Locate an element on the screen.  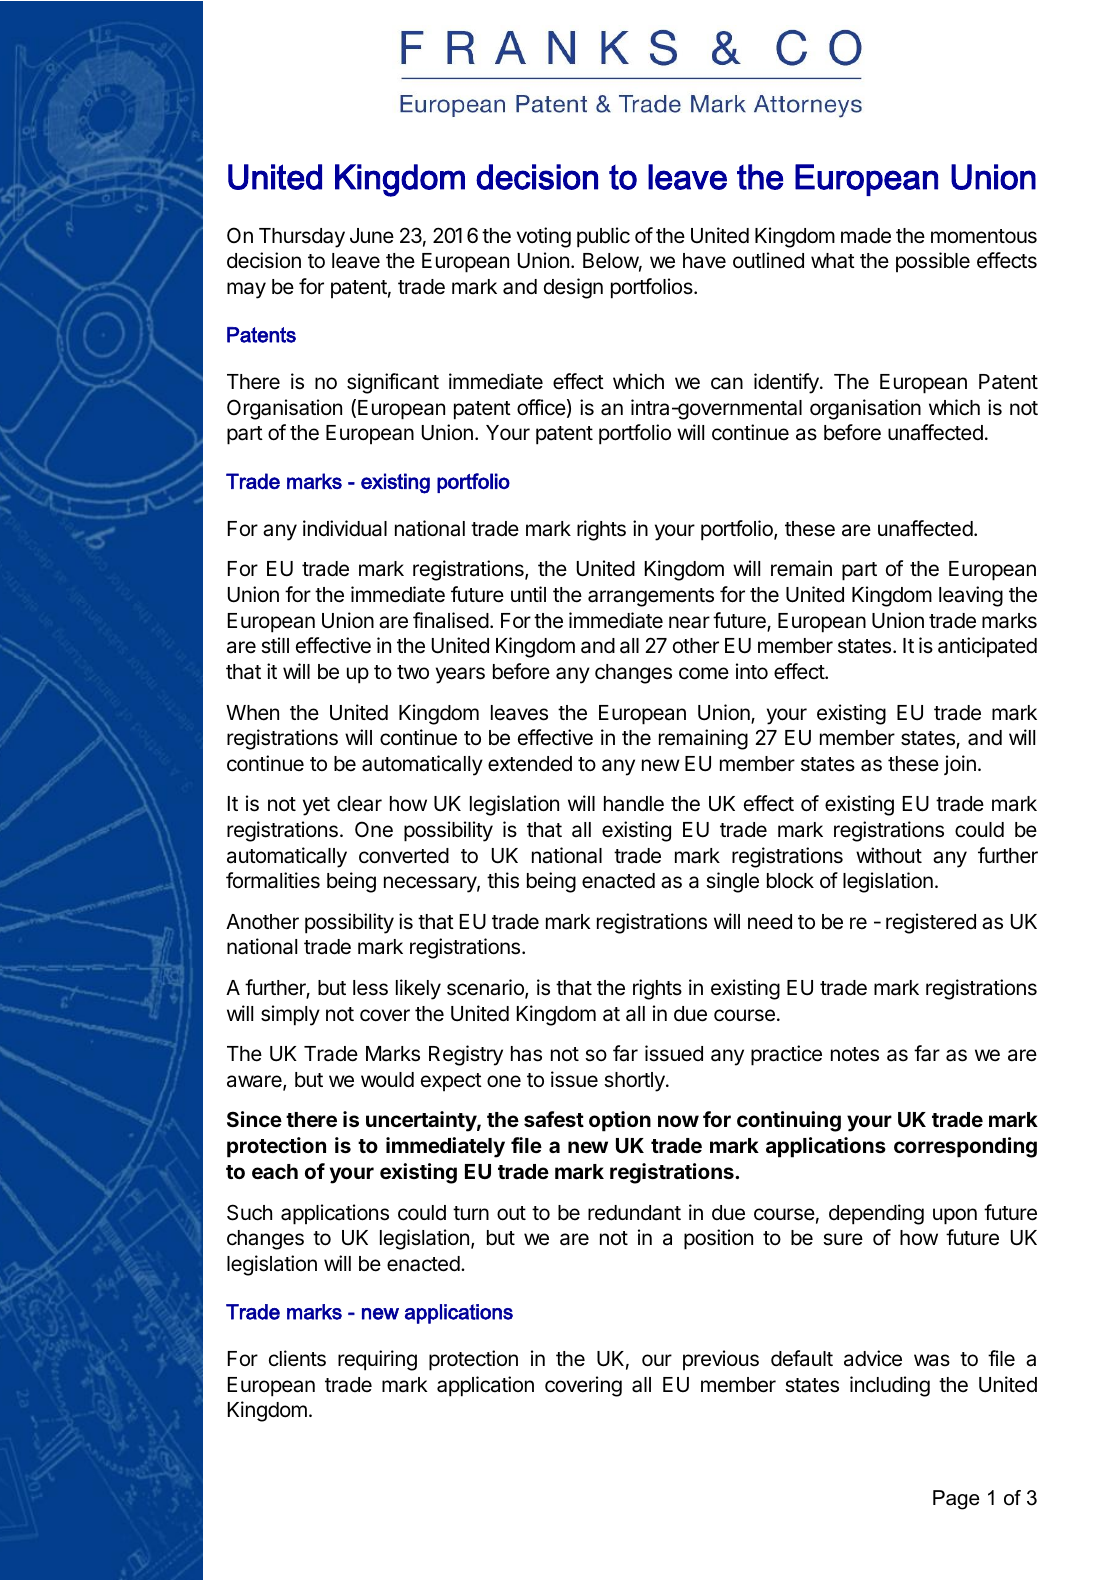
individual is located at coordinates (345, 528).
